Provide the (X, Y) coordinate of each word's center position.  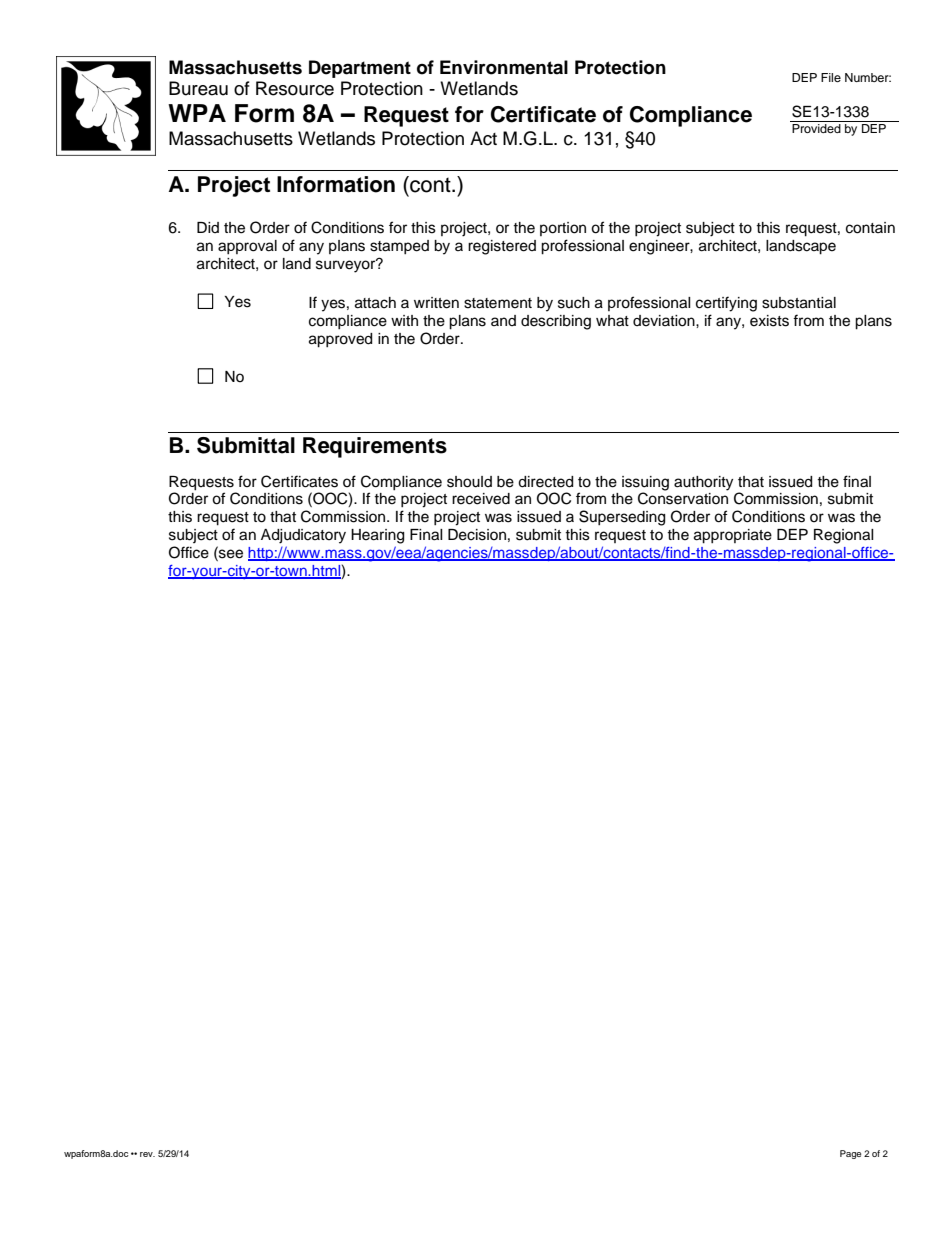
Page (850, 1154)
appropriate (733, 536)
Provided (816, 128)
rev (147, 1154)
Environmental (504, 67)
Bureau (198, 88)
